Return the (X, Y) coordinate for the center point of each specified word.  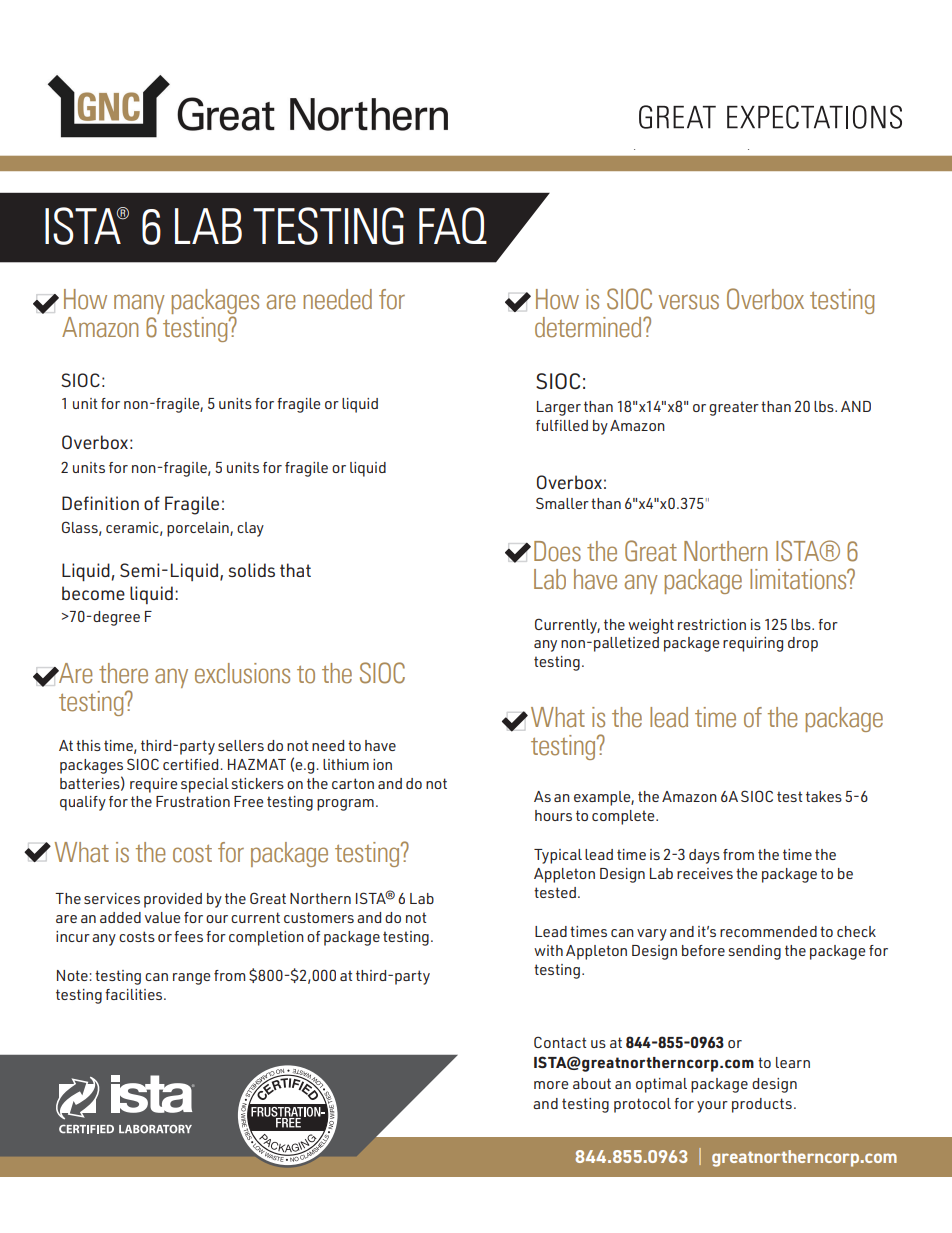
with (548, 950)
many (139, 304)
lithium (346, 764)
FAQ (453, 225)
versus (689, 302)
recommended (768, 931)
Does (557, 551)
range (191, 979)
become (93, 593)
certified (190, 764)
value (162, 917)
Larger (559, 408)
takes (824, 796)
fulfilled (562, 425)
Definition (100, 503)
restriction (712, 624)
